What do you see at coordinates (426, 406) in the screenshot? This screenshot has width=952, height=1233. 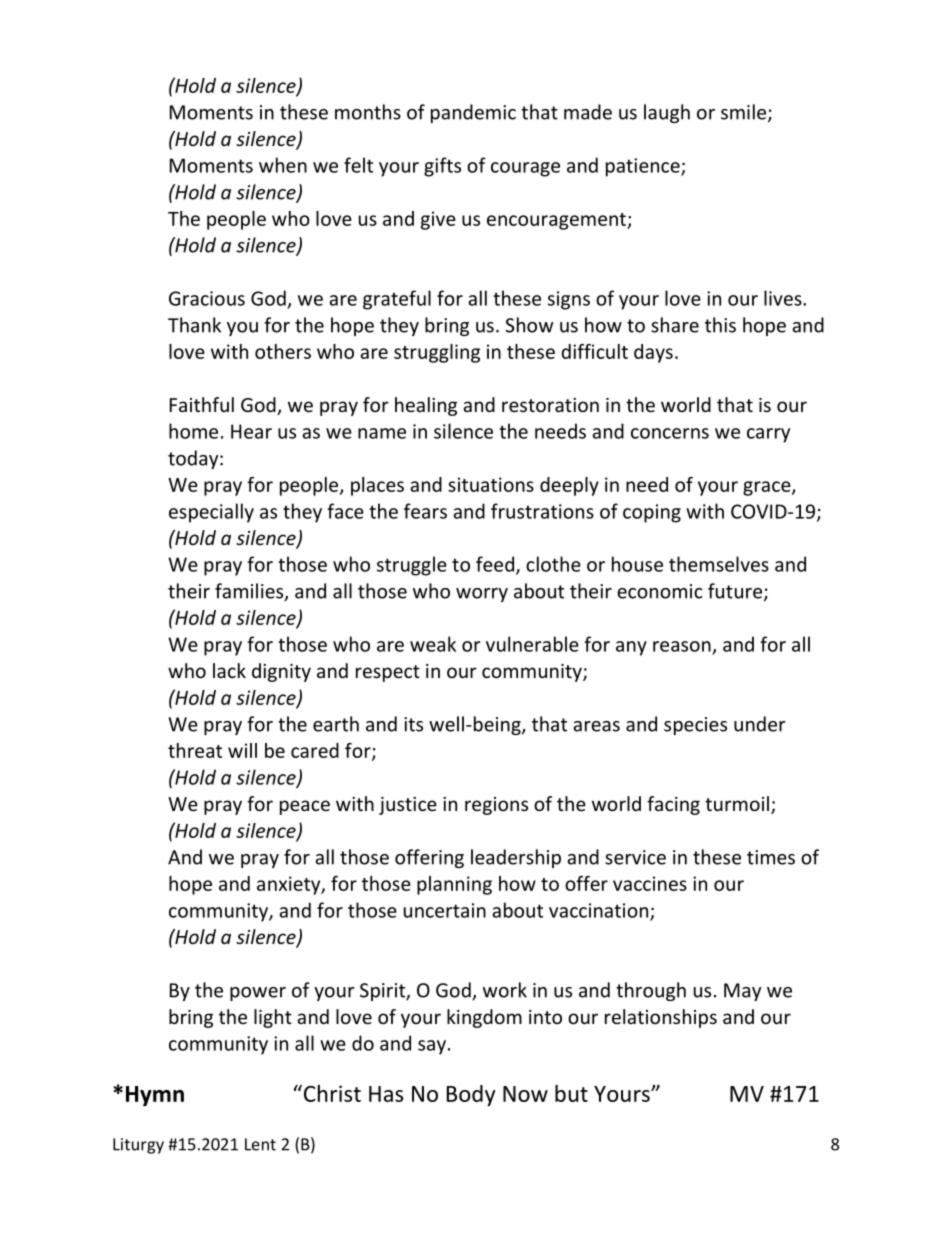 I see `healing` at bounding box center [426, 406].
